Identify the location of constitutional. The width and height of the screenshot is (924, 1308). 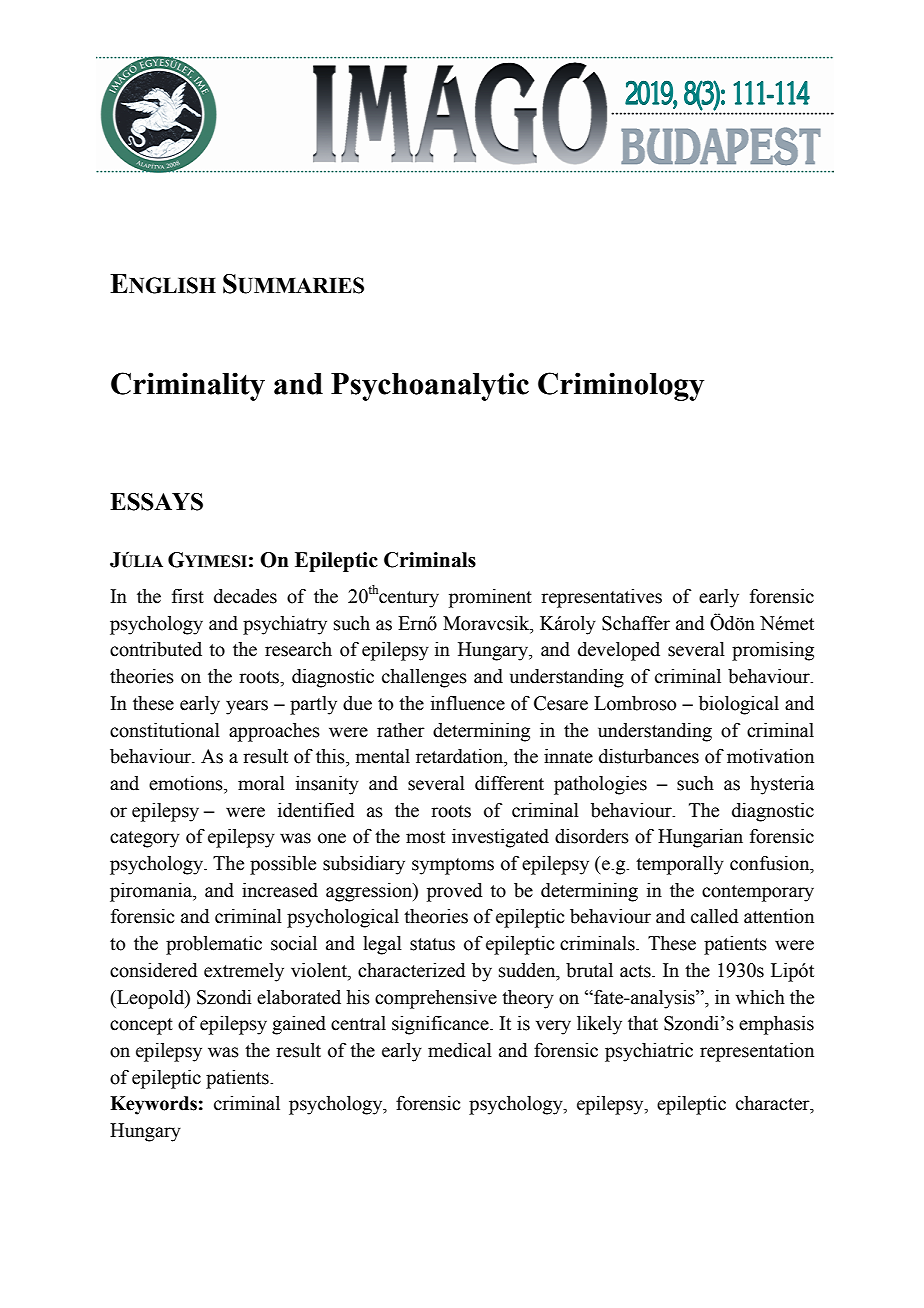
(165, 730).
